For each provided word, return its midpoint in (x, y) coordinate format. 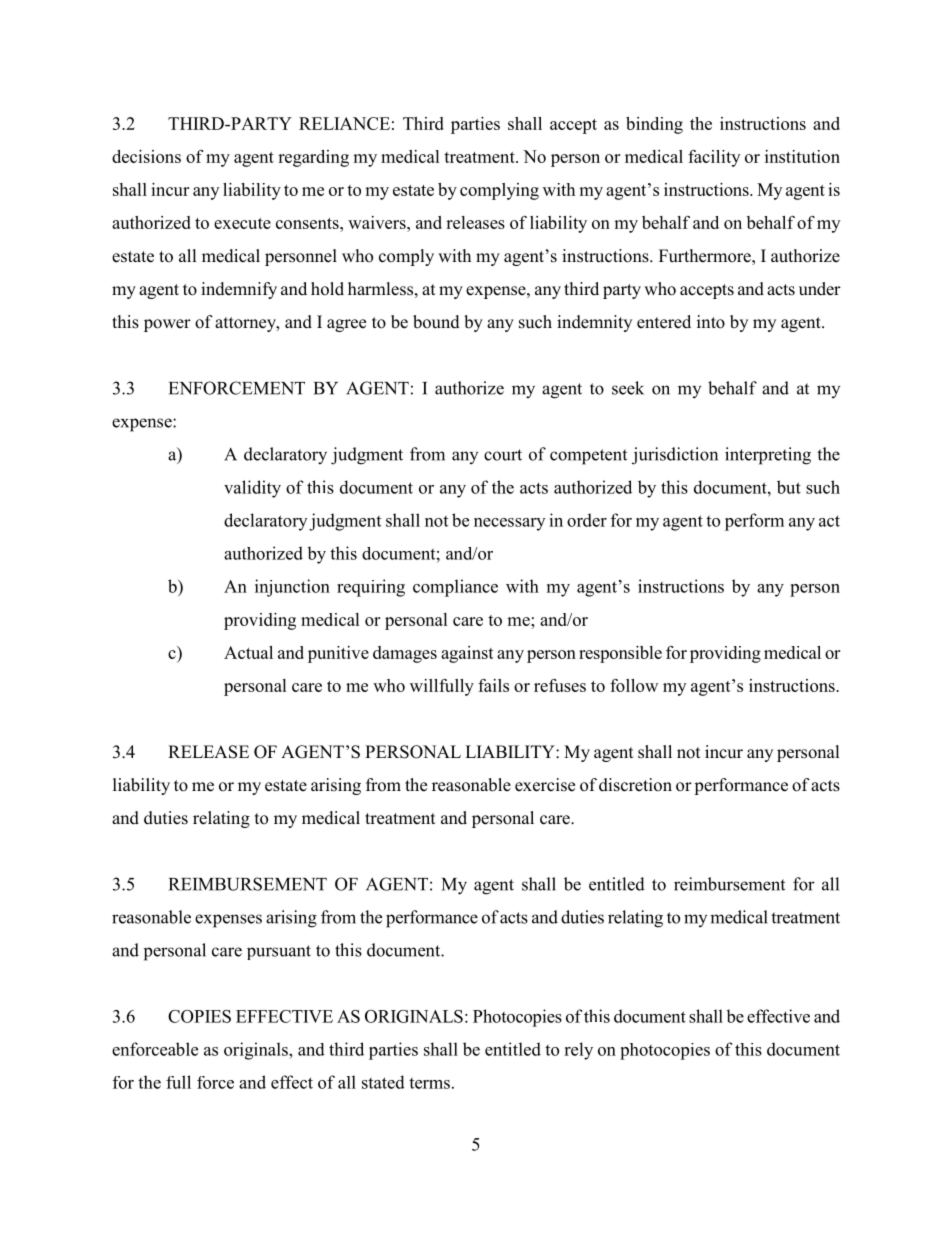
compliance (455, 588)
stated (383, 1082)
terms (429, 1083)
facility (714, 158)
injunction (292, 588)
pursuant (279, 952)
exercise (545, 785)
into (711, 322)
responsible (620, 654)
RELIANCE (344, 123)
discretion (635, 785)
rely (578, 1051)
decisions (146, 156)
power (167, 325)
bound (436, 322)
